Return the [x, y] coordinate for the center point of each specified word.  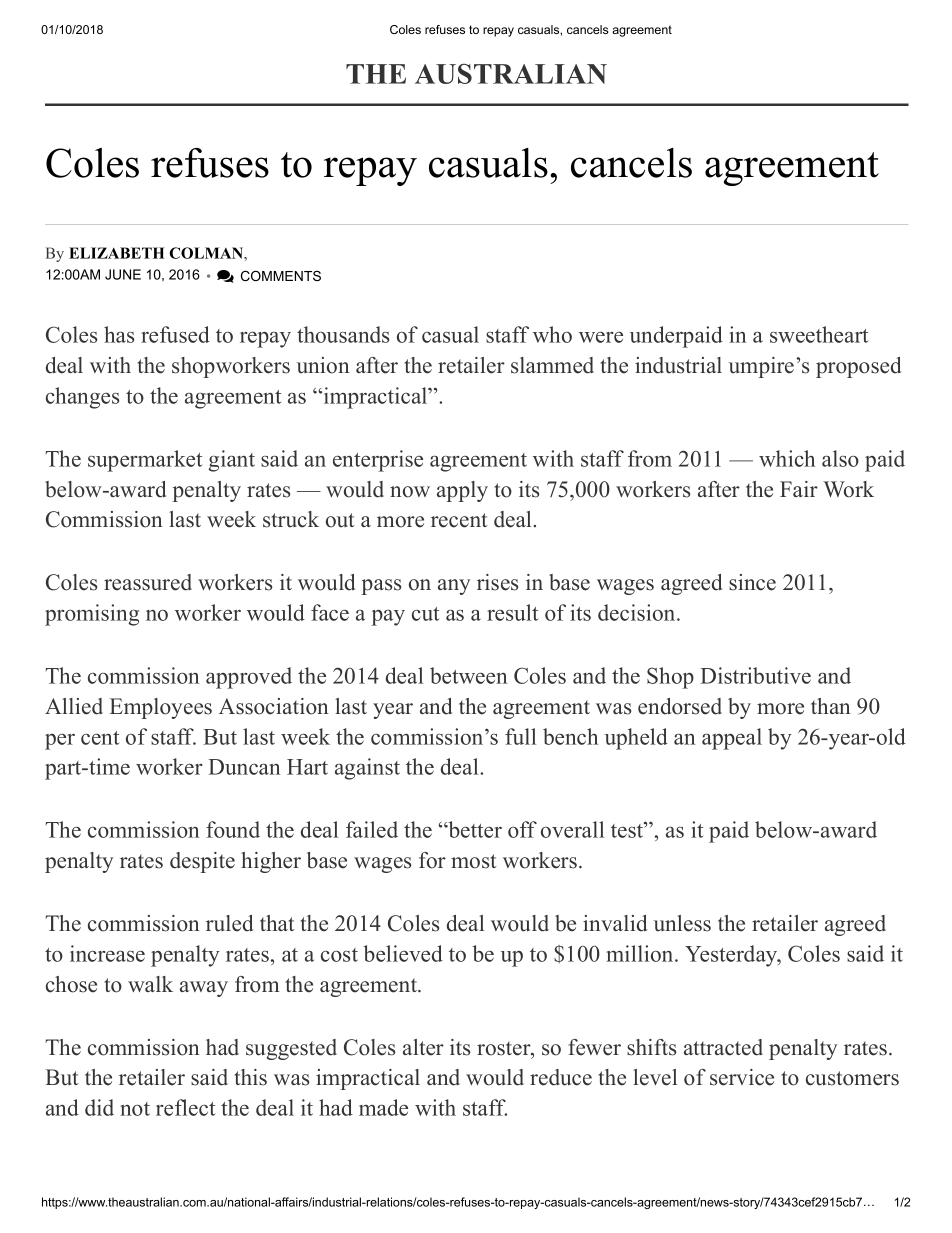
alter [423, 1047]
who [552, 334]
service [742, 1077]
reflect [185, 1107]
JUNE [123, 274]
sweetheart [819, 334]
